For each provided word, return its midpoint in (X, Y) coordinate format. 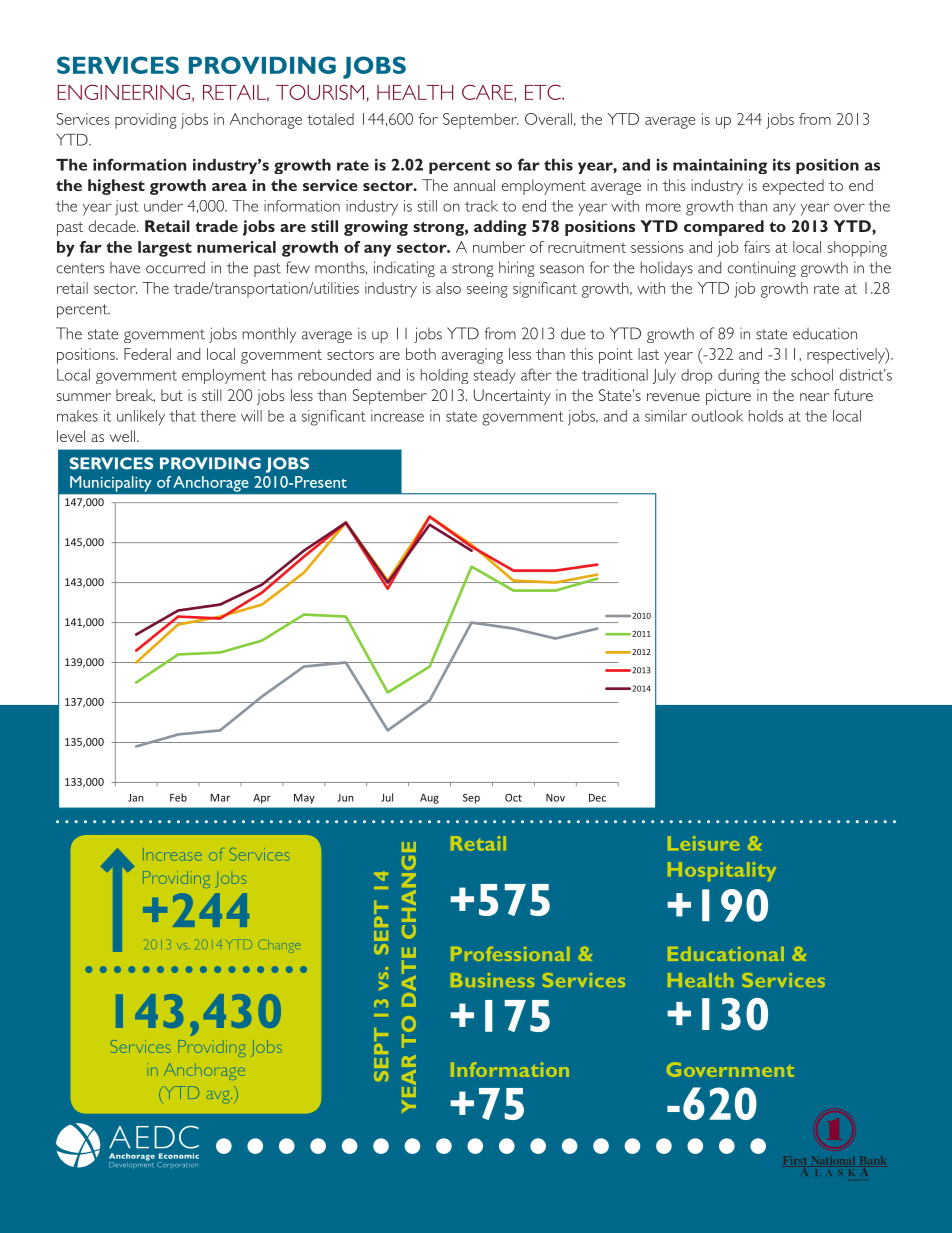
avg (219, 1097)
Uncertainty (512, 397)
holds (766, 416)
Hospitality (722, 871)
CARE (488, 92)
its (782, 165)
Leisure (703, 843)
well (122, 436)
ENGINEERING (123, 92)
